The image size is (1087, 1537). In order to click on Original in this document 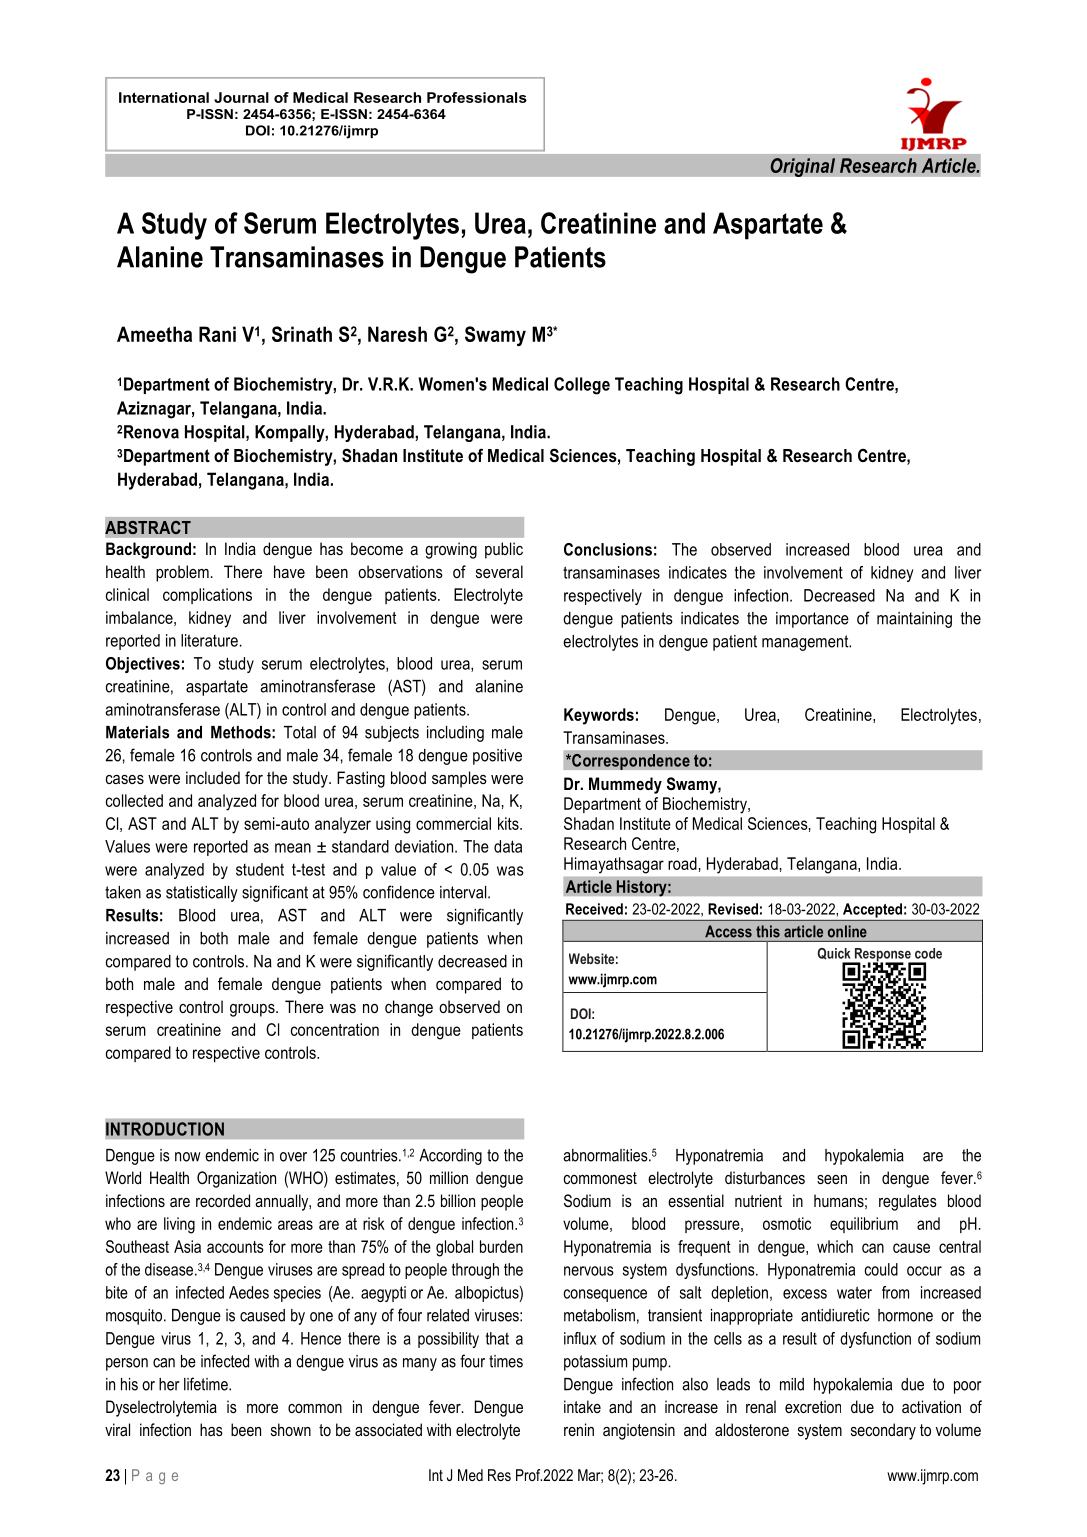, I will do `click(802, 167)`.
